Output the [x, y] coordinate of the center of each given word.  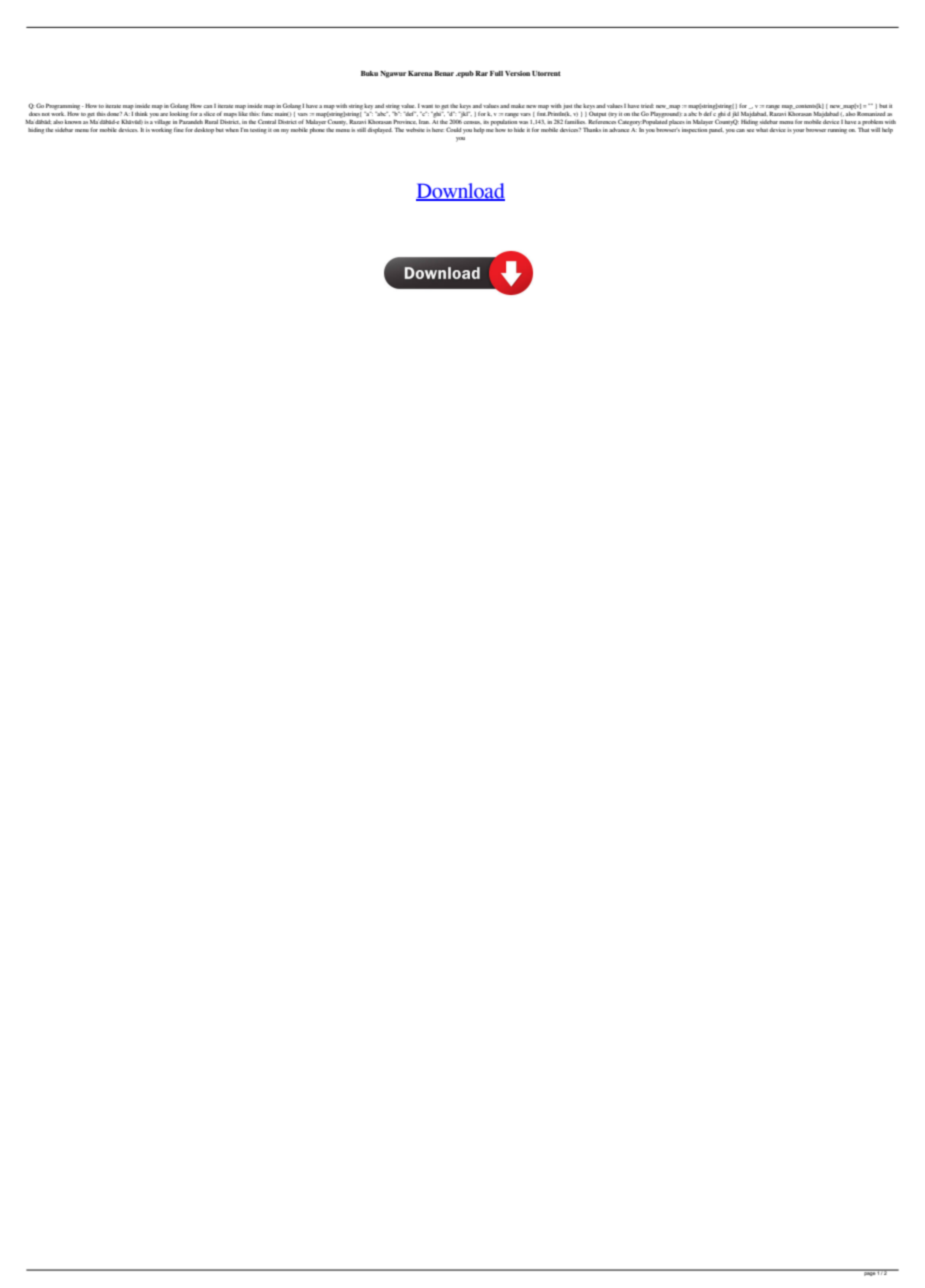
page [869, 1273]
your [799, 131]
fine [179, 129]
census [472, 122]
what [762, 128]
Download [460, 192]
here [438, 130]
